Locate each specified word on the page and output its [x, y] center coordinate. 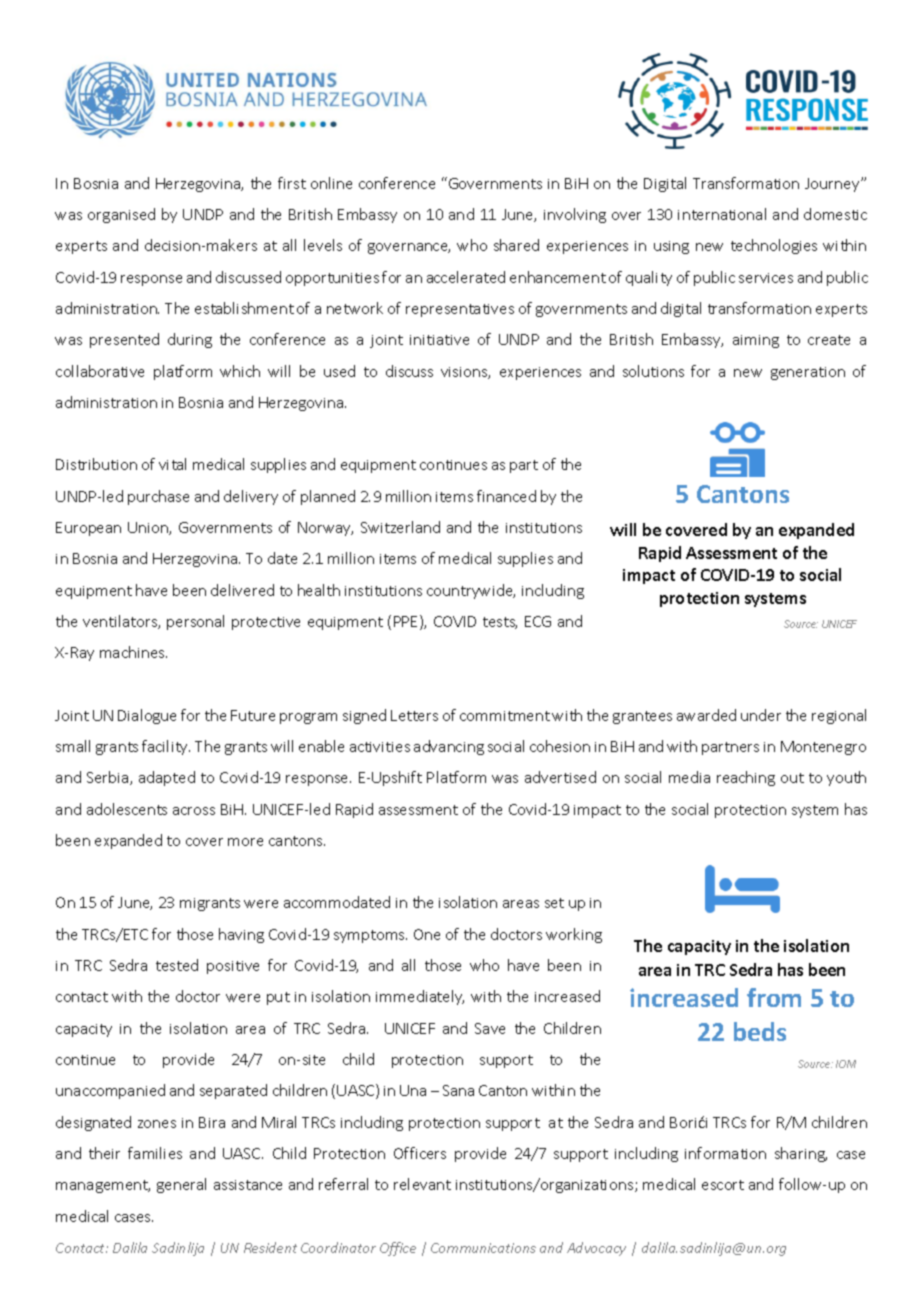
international [722, 214]
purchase [158, 497]
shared [516, 245]
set [554, 903]
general [181, 1185]
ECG [538, 621]
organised [121, 215]
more [245, 842]
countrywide [471, 591]
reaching [746, 778]
